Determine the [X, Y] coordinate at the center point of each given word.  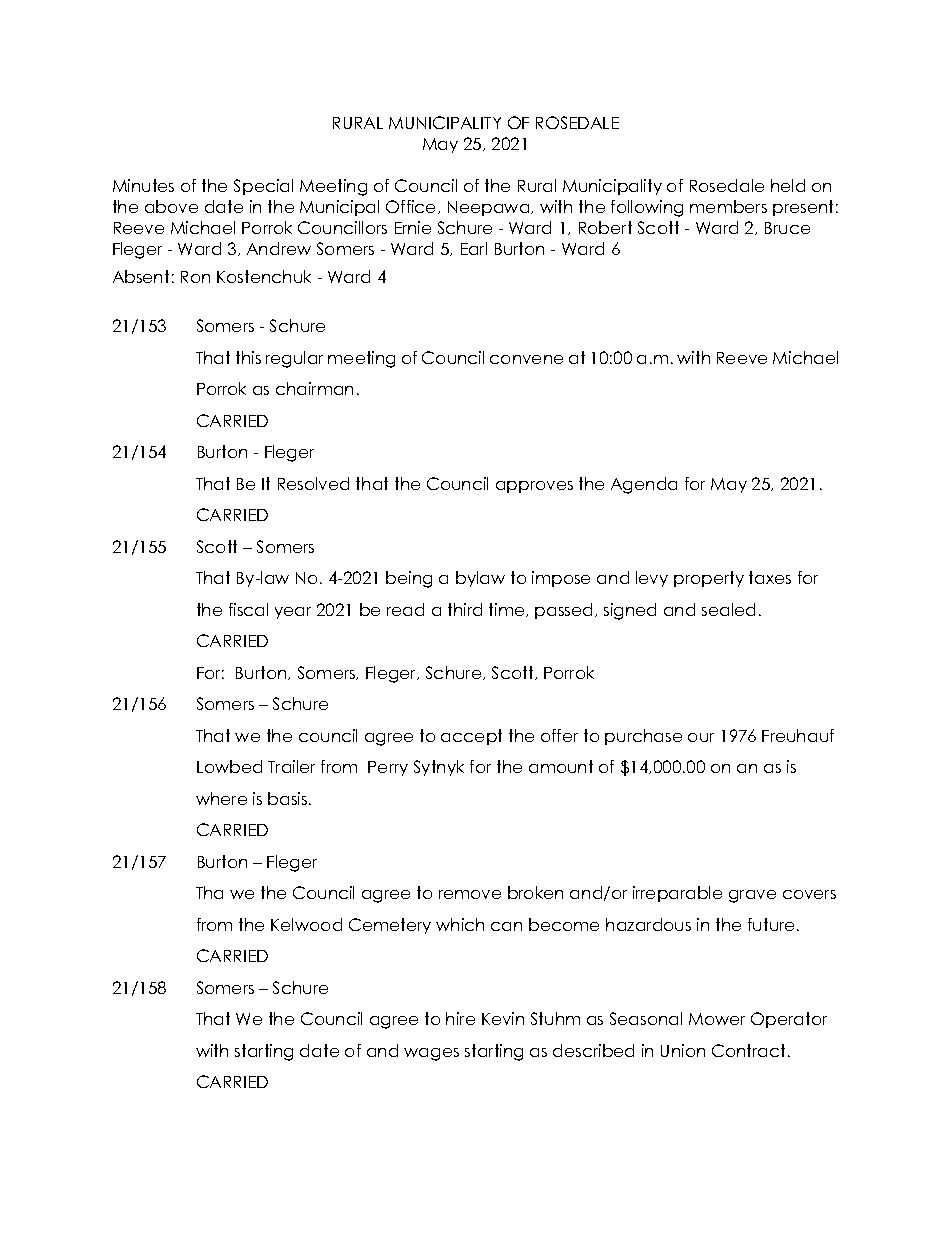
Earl [474, 248]
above [171, 206]
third [465, 609]
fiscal [248, 609]
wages [431, 1054]
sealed [728, 609]
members [728, 206]
